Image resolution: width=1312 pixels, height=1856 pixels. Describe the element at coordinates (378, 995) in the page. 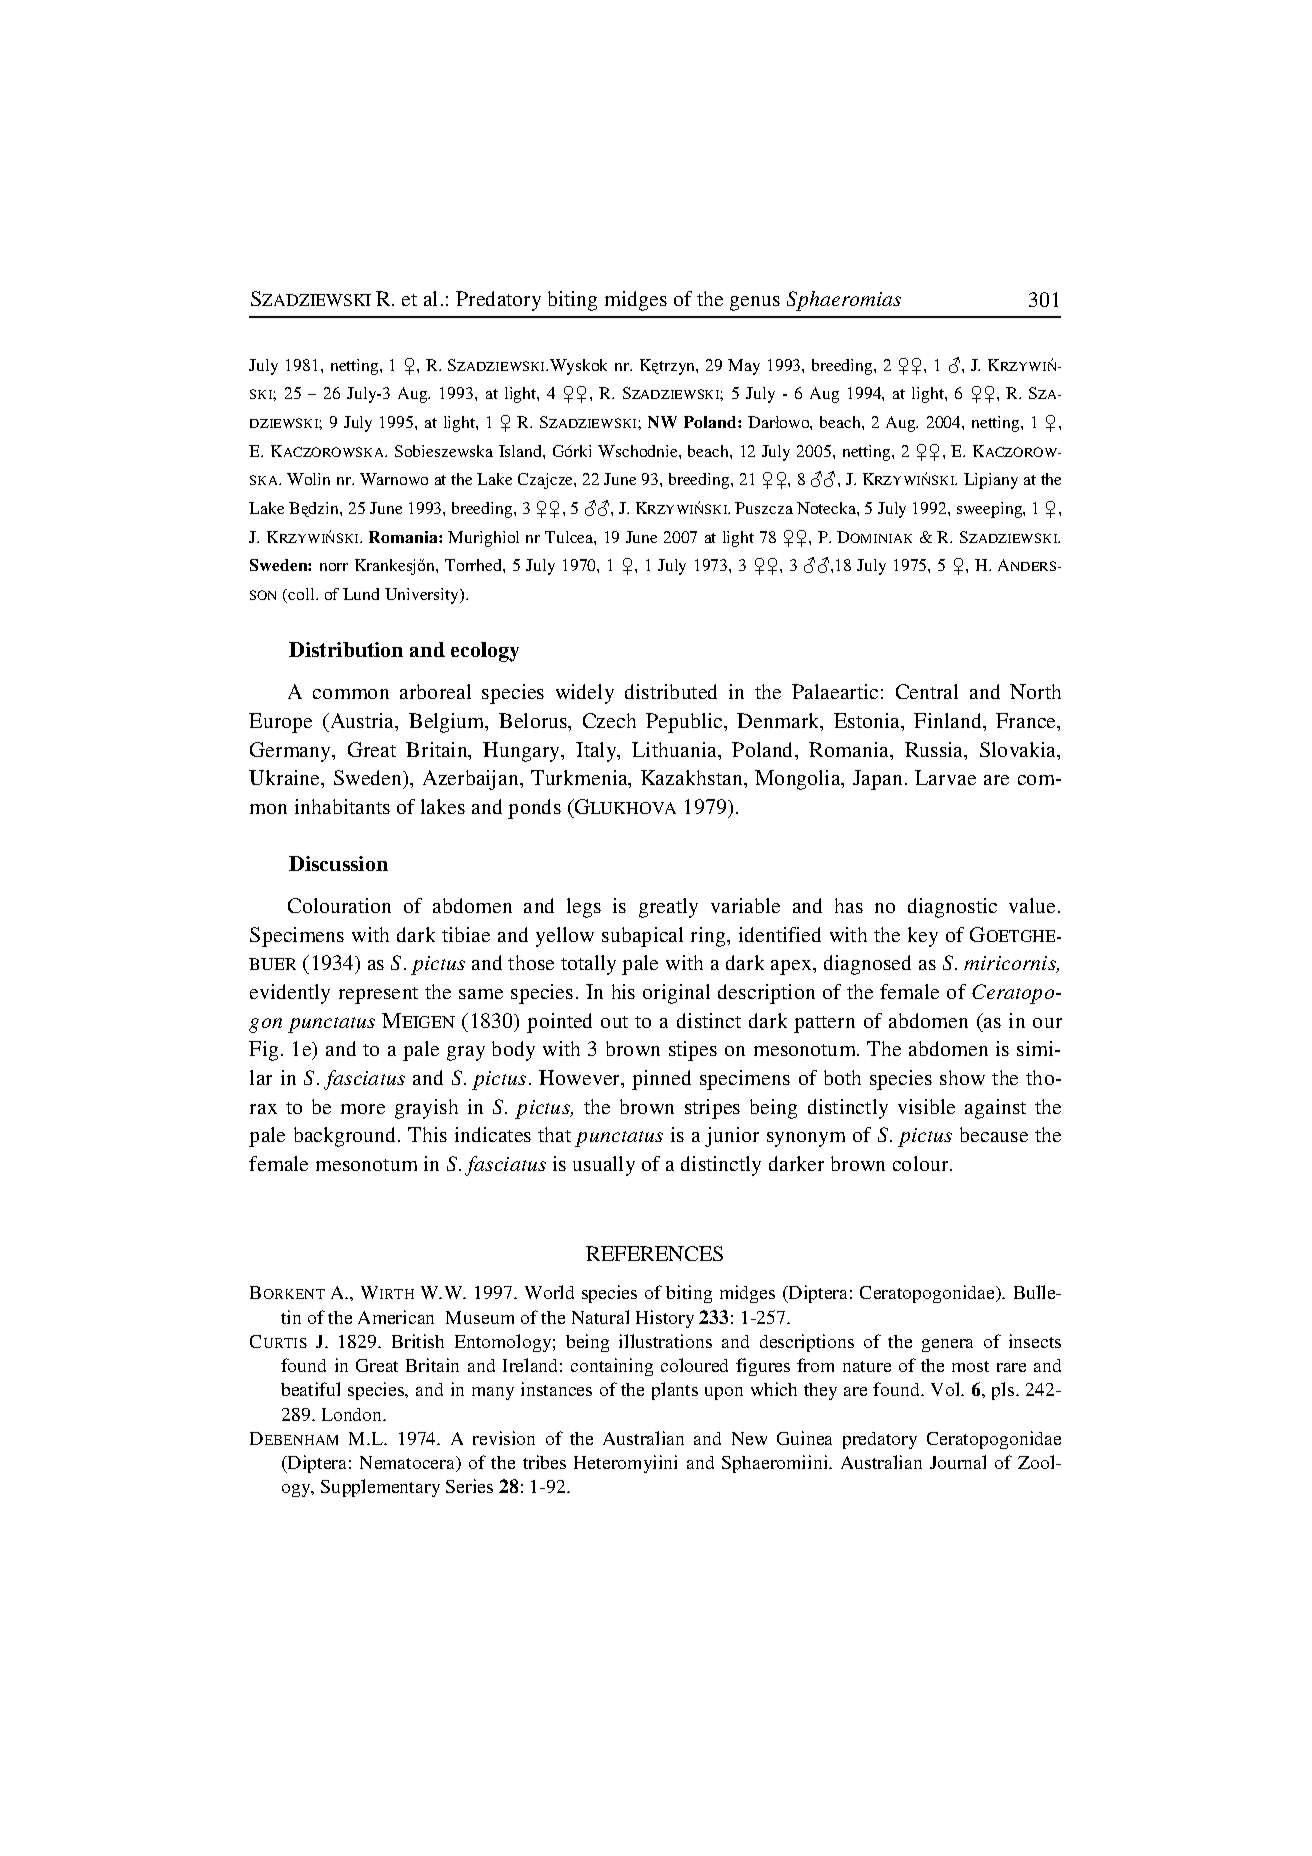

I see `represent` at that location.
